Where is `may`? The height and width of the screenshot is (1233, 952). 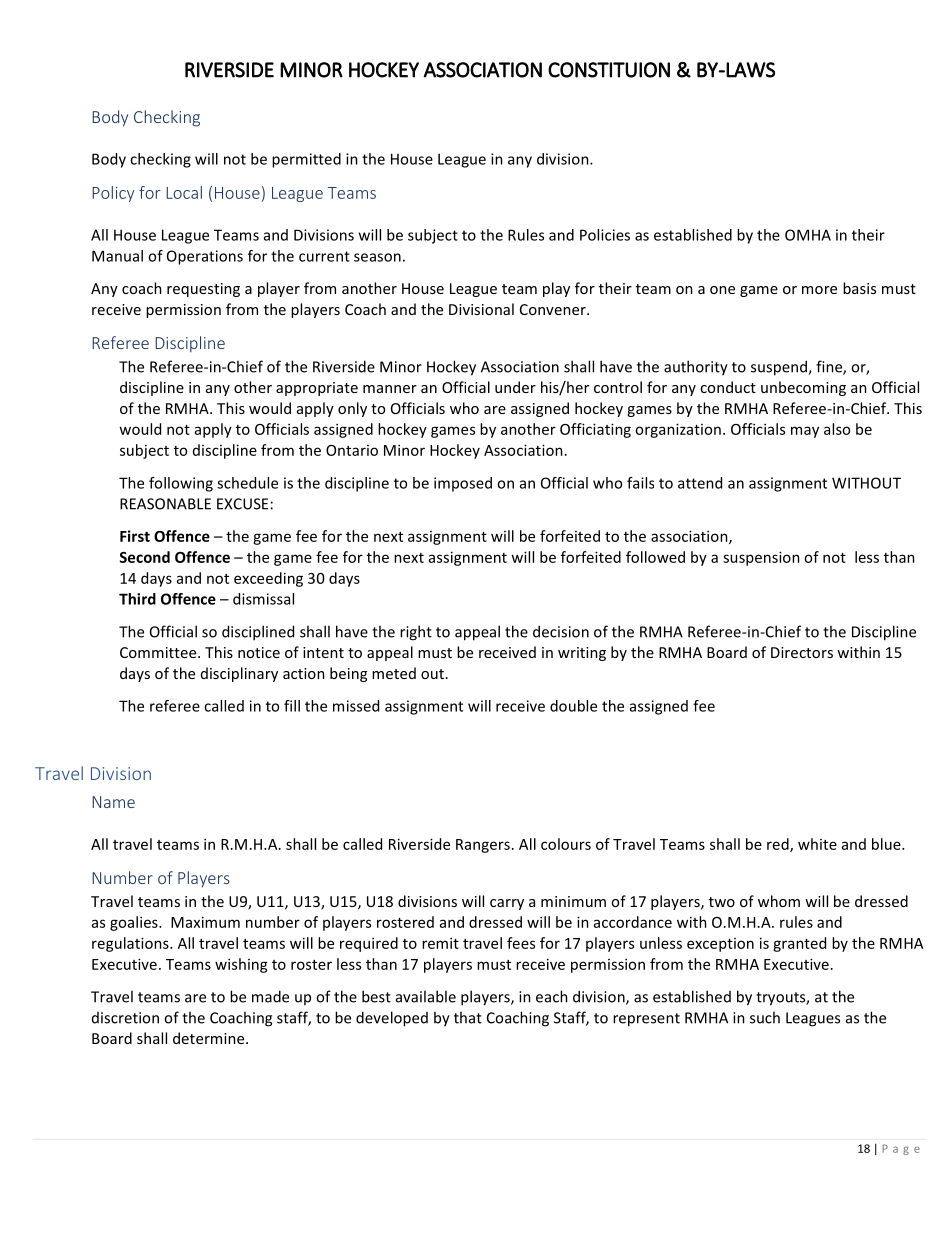 may is located at coordinates (805, 432).
